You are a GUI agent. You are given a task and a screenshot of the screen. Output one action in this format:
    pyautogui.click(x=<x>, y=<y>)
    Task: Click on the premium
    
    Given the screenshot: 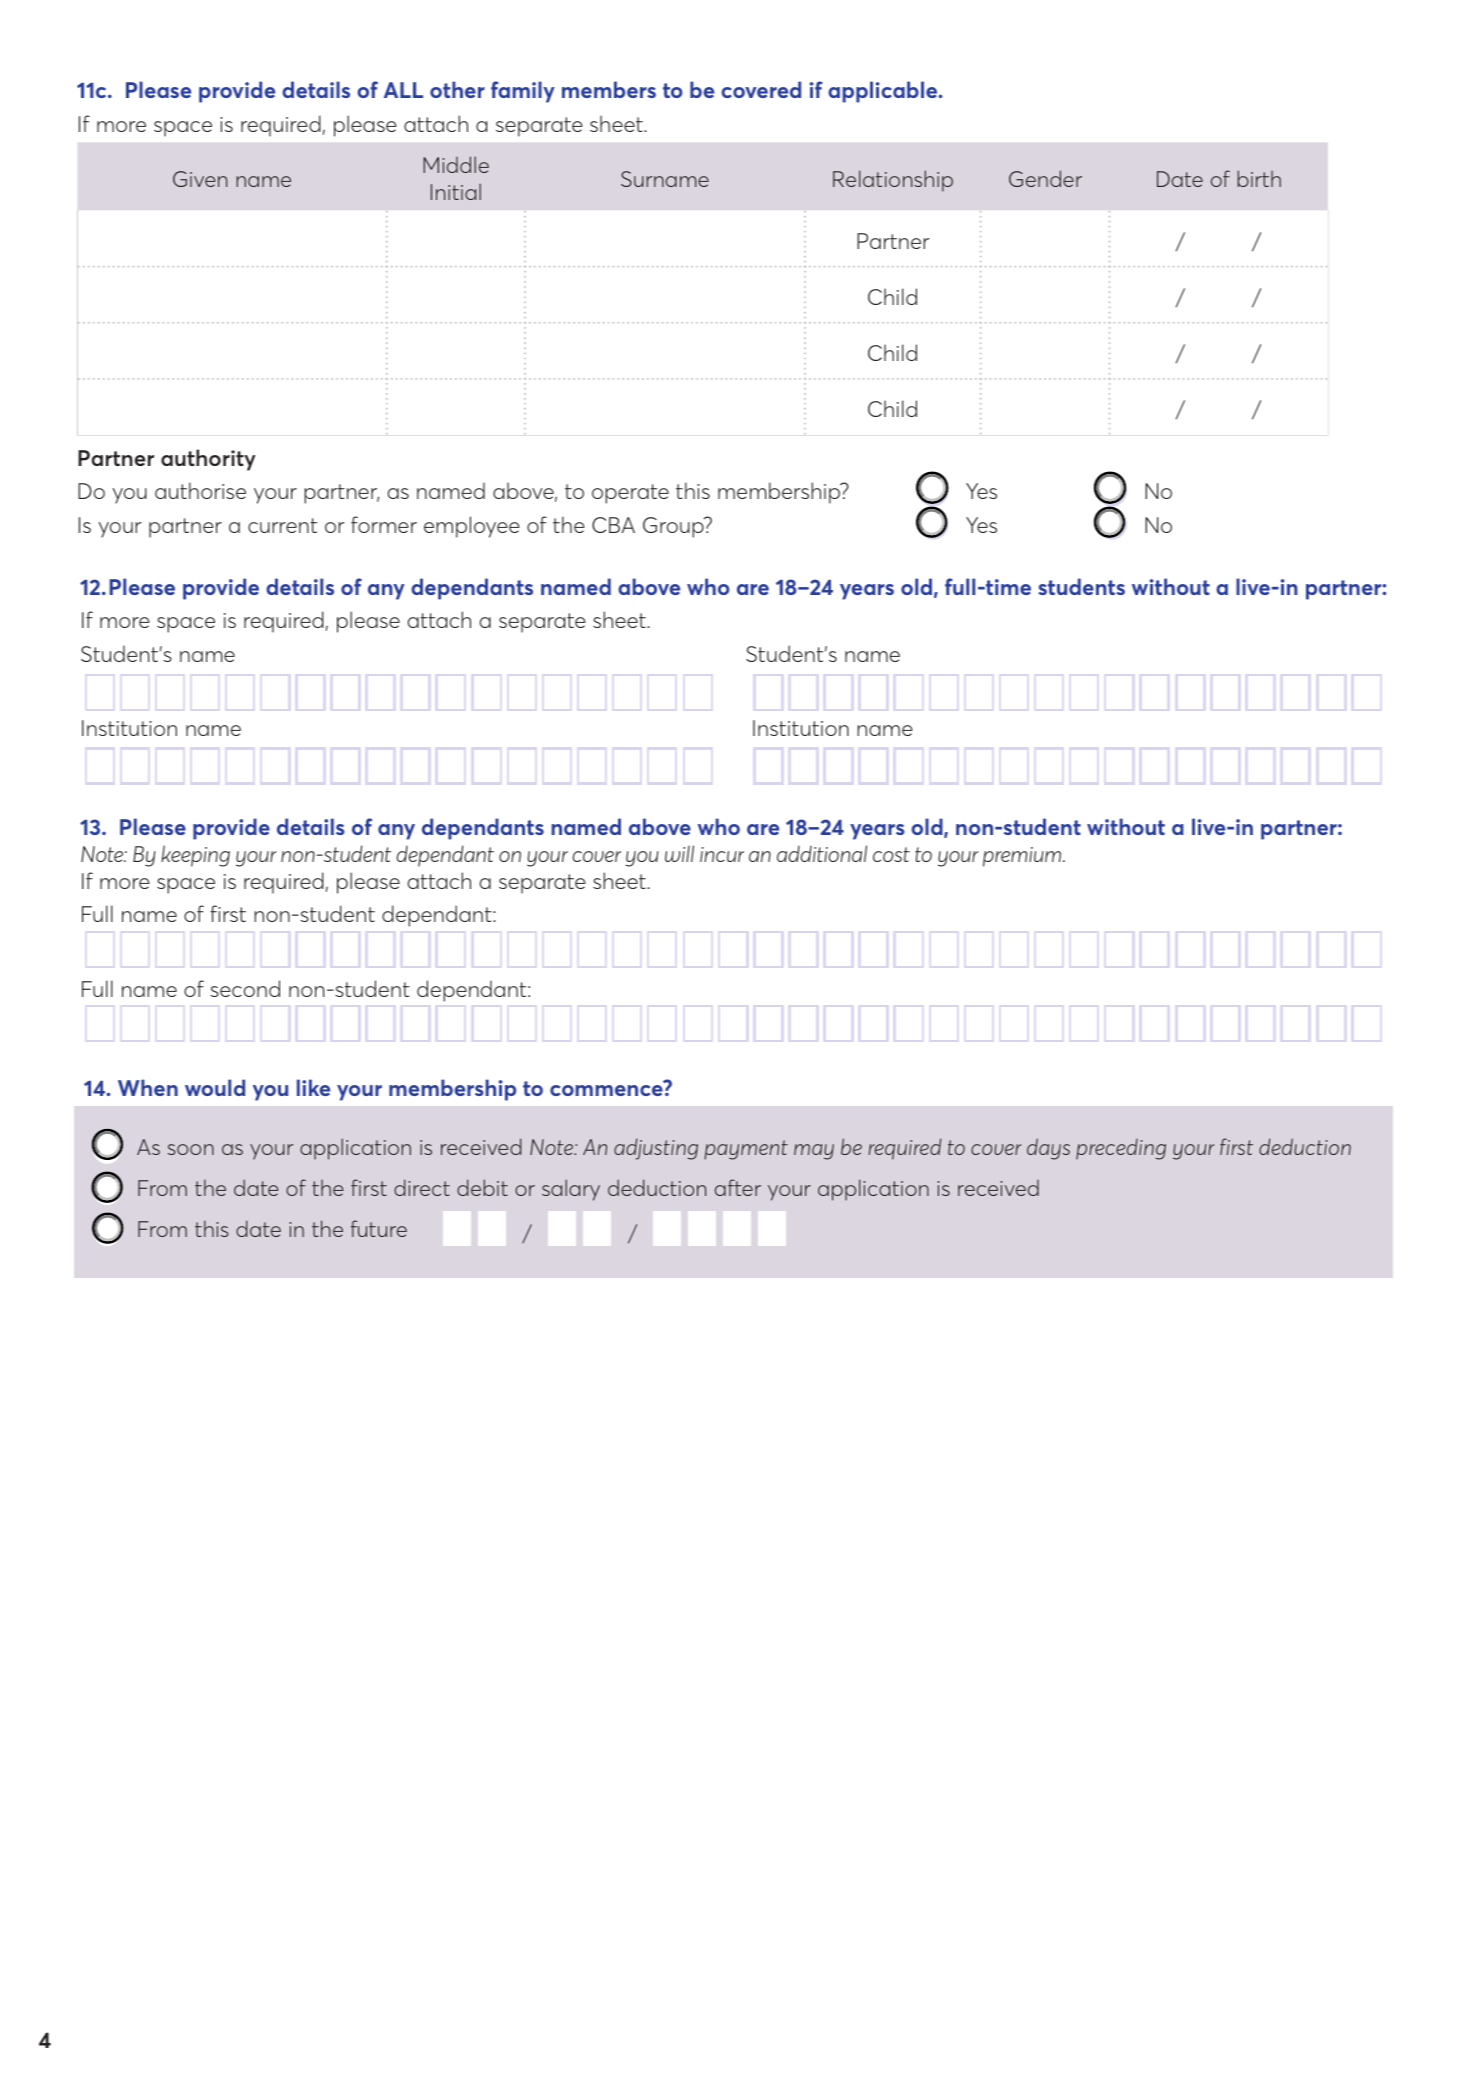 What is the action you would take?
    pyautogui.click(x=1023, y=857)
